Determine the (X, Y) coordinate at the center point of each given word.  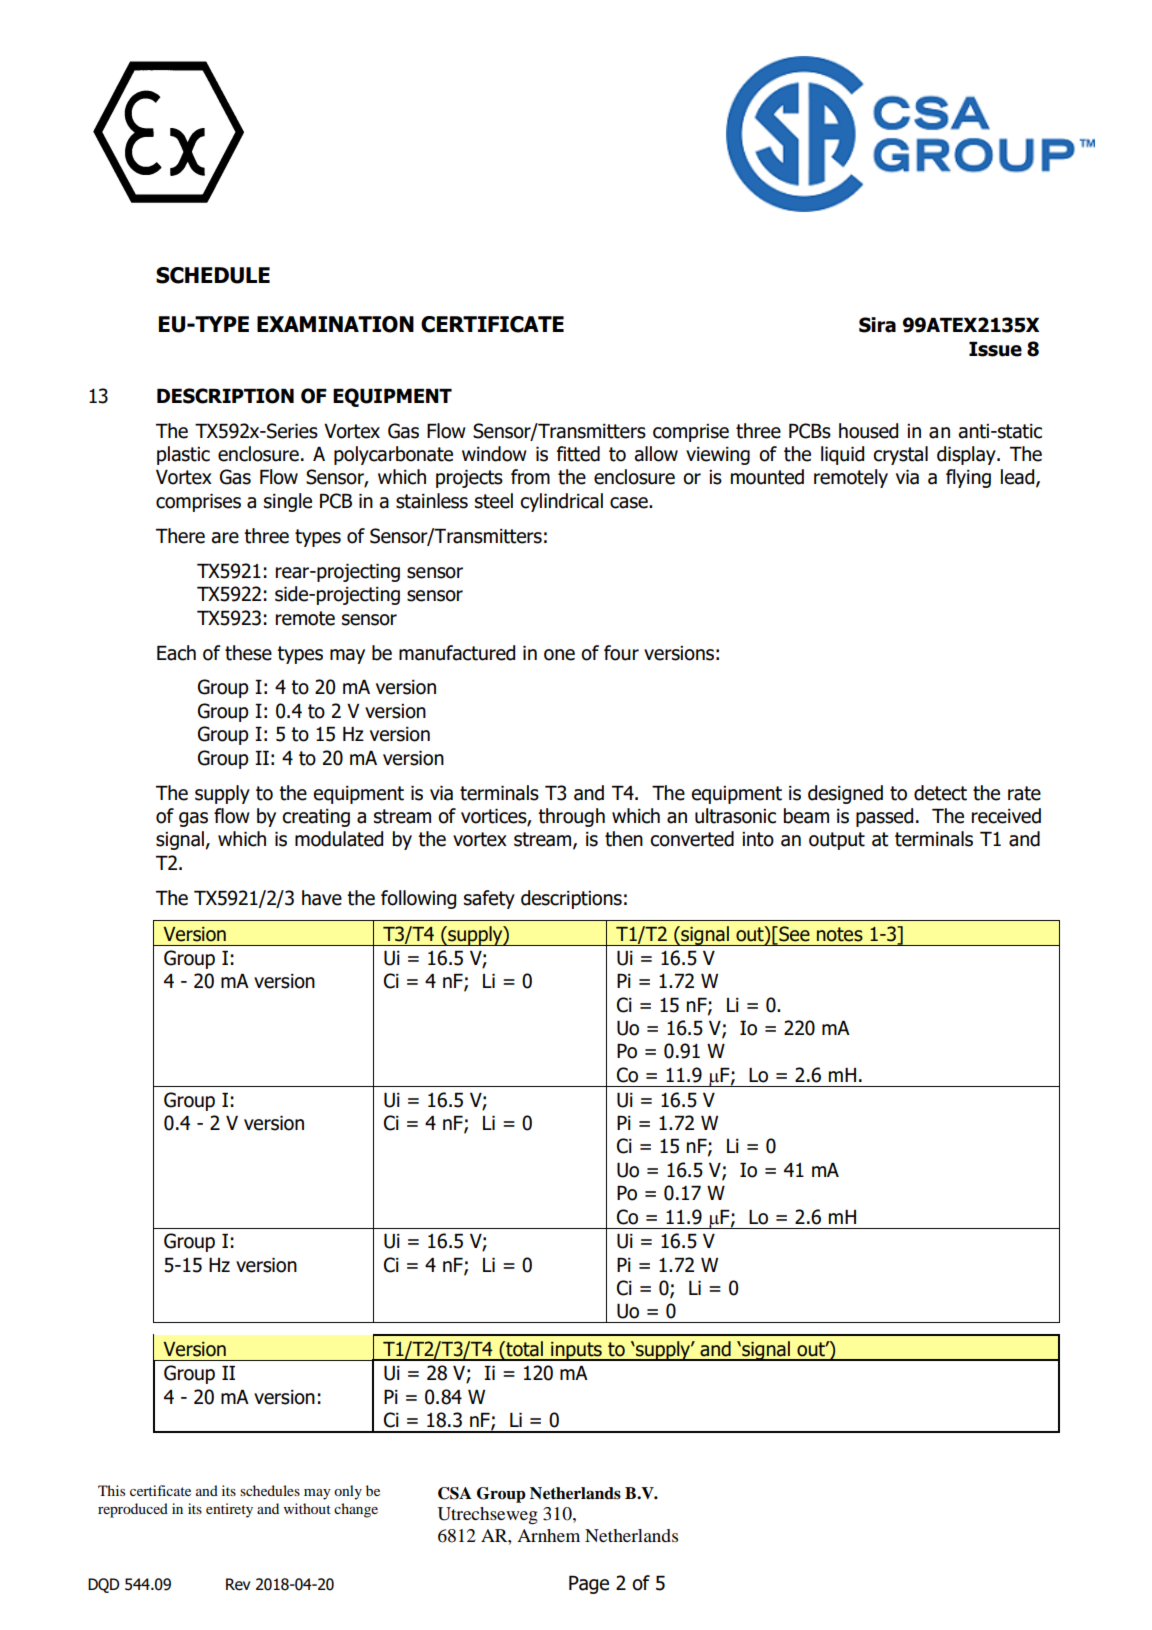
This (111, 1490)
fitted (578, 454)
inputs (576, 1351)
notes (840, 934)
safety (489, 899)
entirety (229, 1510)
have (322, 898)
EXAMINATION (335, 324)
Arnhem (548, 1535)
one (559, 655)
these (248, 653)
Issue (995, 349)
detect (940, 793)
